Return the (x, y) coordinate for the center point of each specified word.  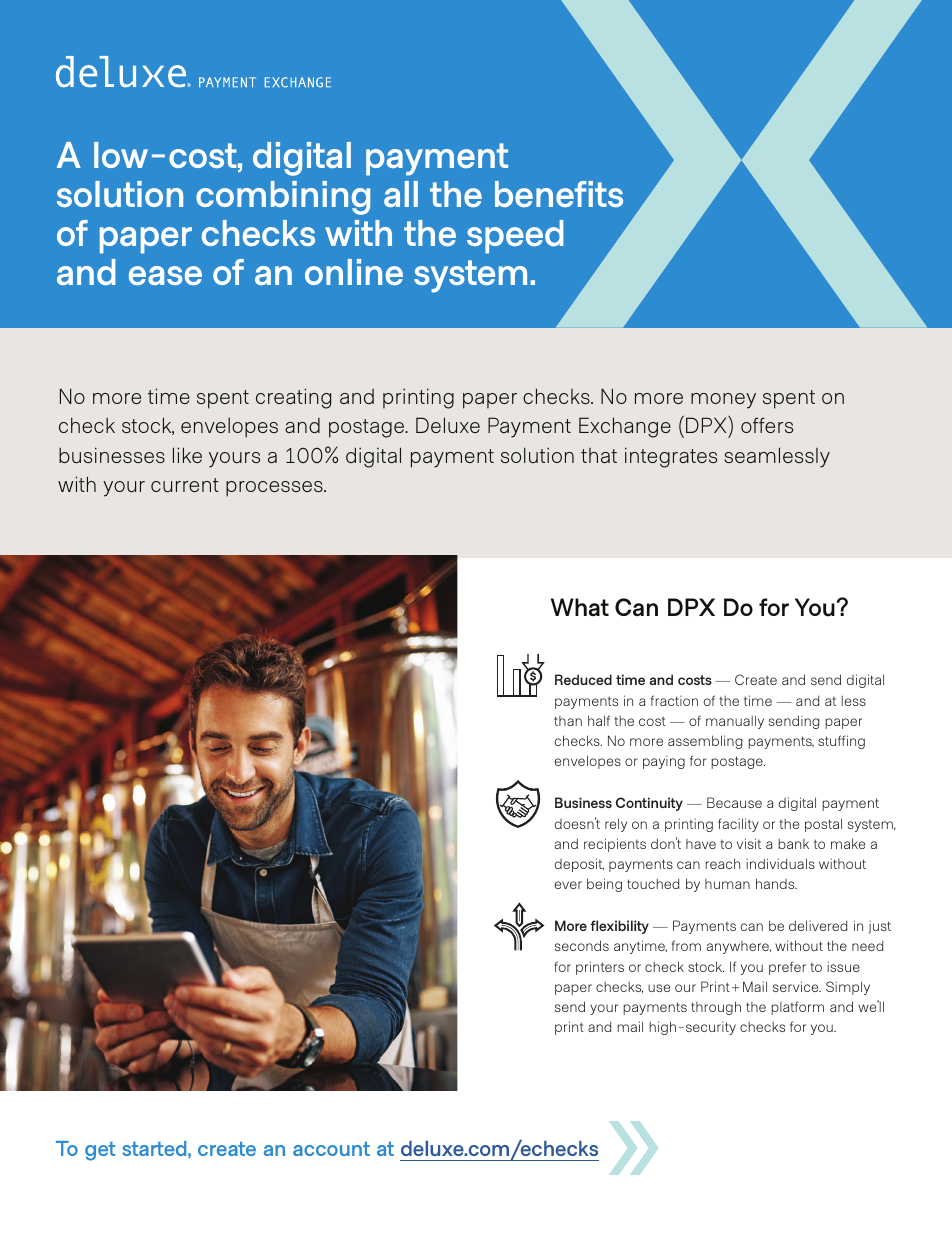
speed (515, 237)
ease (165, 275)
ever (568, 885)
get (100, 1151)
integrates (671, 457)
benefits (559, 194)
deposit (579, 865)
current (185, 485)
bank (793, 844)
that (599, 455)
